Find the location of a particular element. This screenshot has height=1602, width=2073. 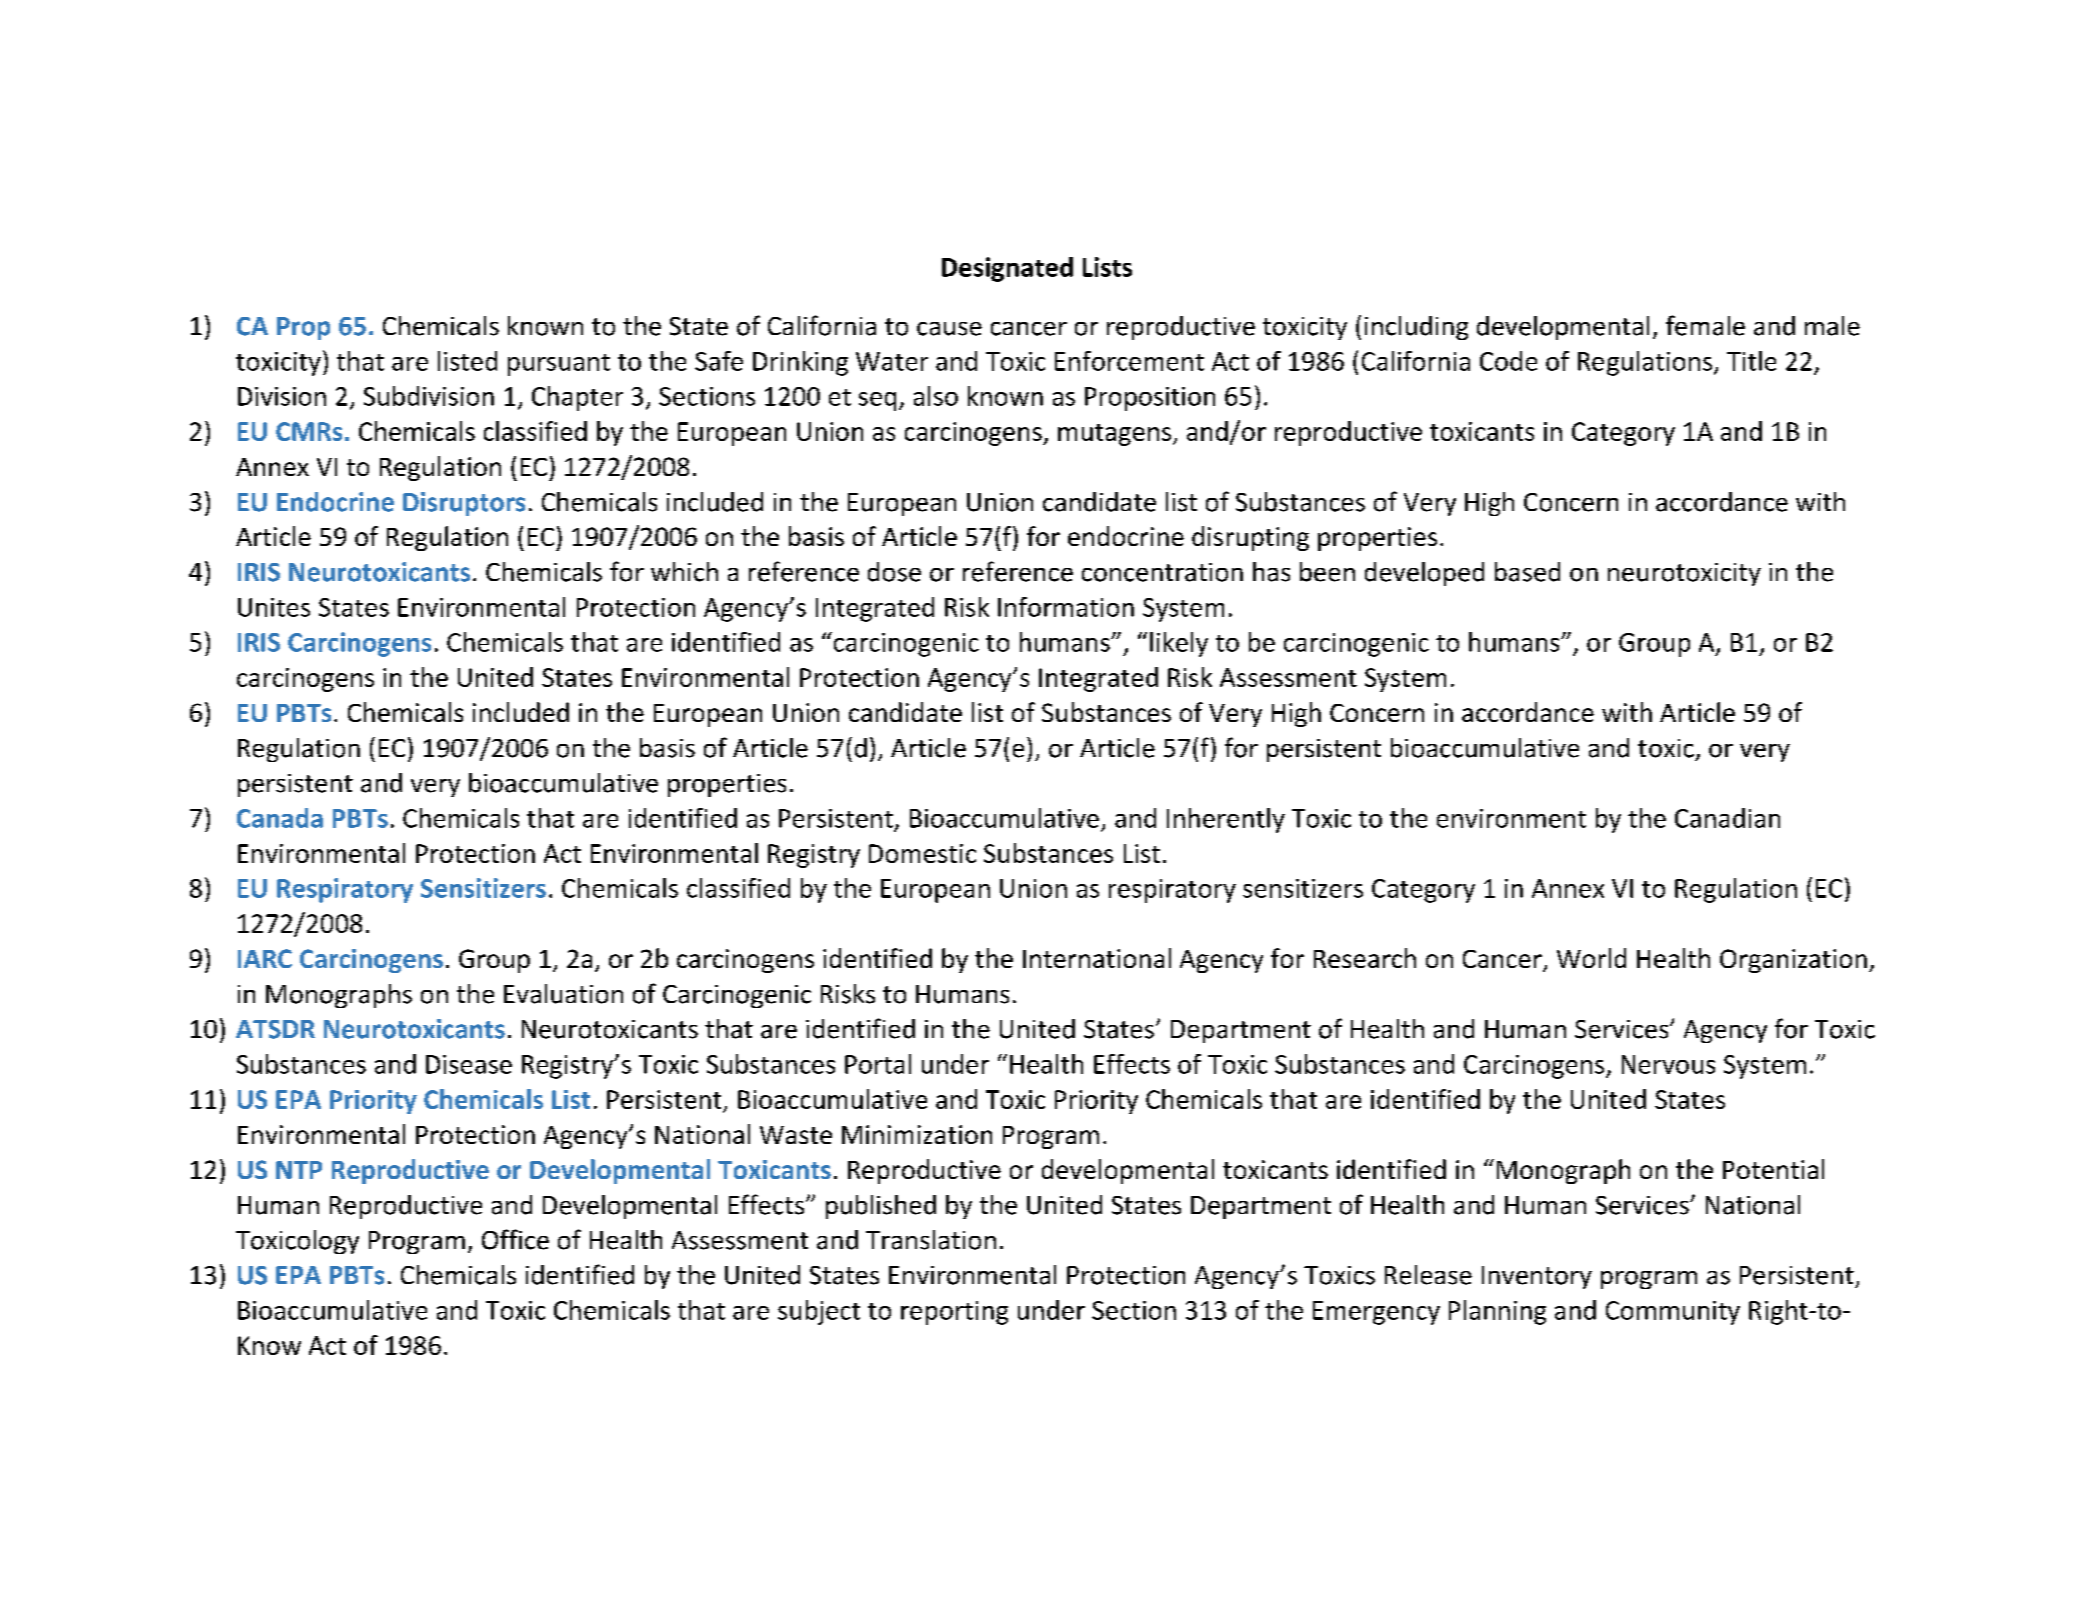

Code is located at coordinates (1508, 361).
